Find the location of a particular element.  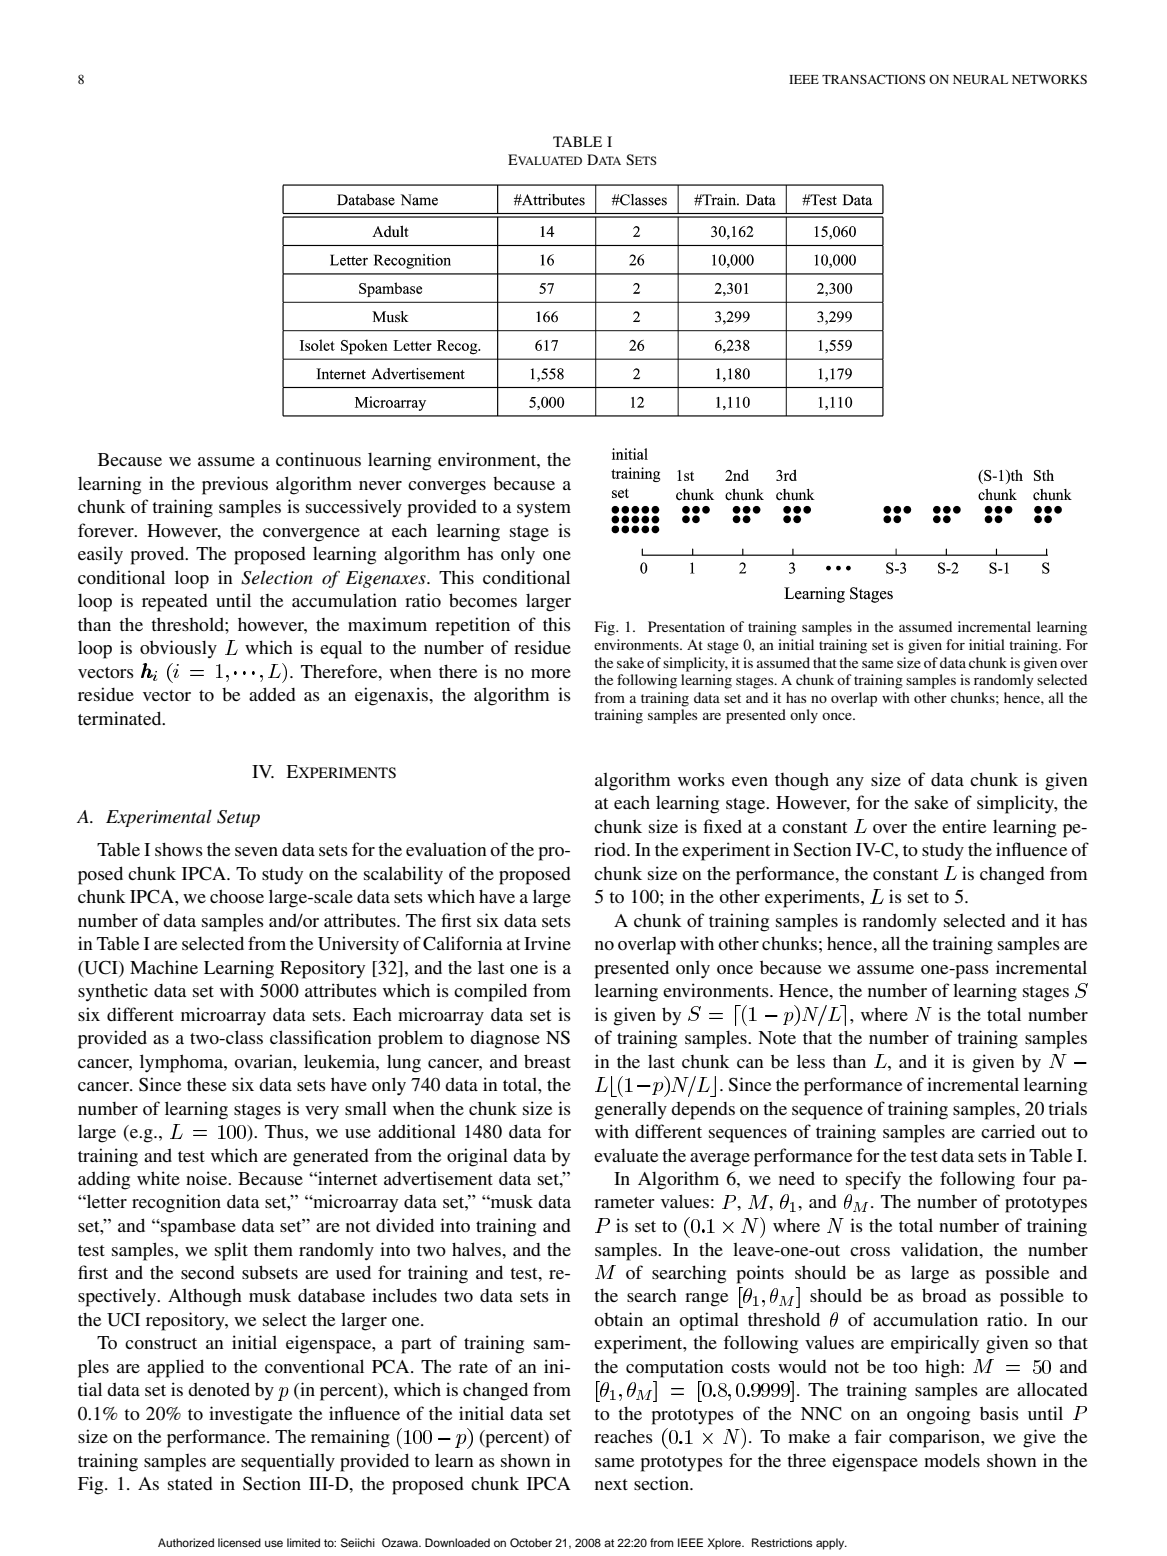

carried is located at coordinates (1008, 1131).
